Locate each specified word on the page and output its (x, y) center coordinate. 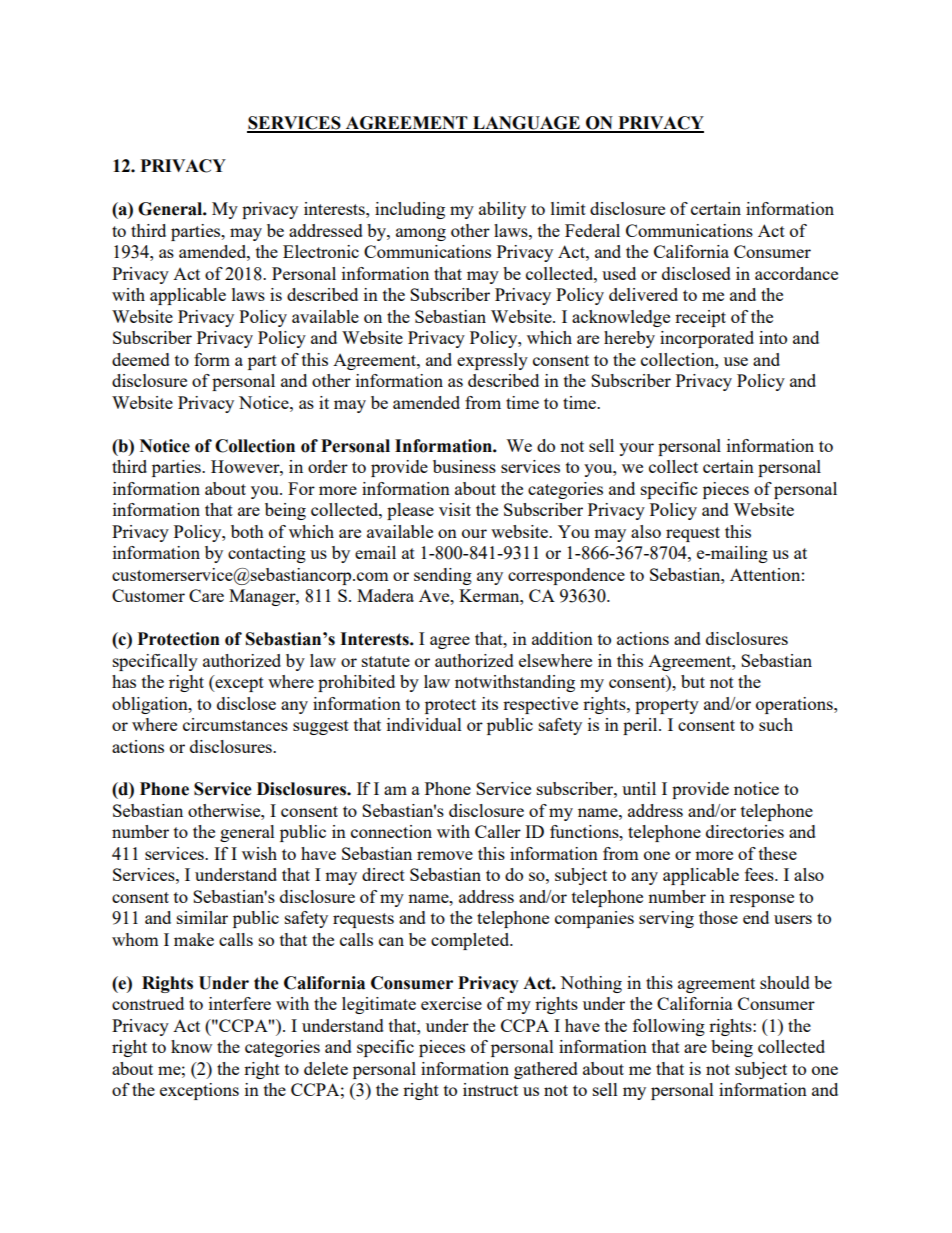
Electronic (321, 251)
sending (443, 576)
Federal (592, 230)
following (669, 1027)
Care (206, 595)
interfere (240, 1003)
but (693, 681)
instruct (490, 1089)
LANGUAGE (526, 124)
